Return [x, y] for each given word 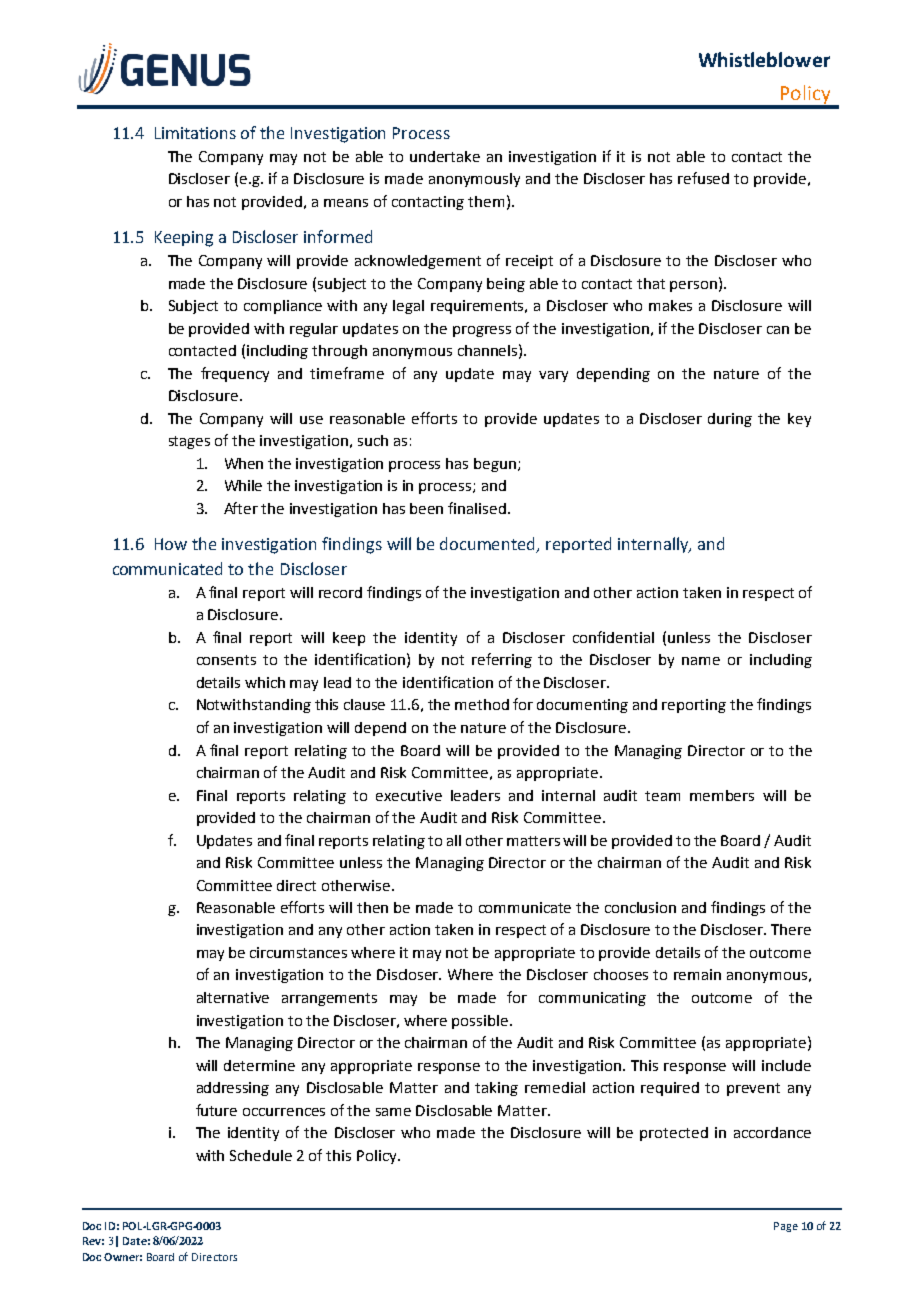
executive [409, 795]
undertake [445, 156]
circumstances [298, 952]
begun [495, 465]
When [244, 463]
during [730, 420]
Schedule [261, 1155]
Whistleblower [764, 59]
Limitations [195, 133]
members [722, 795]
